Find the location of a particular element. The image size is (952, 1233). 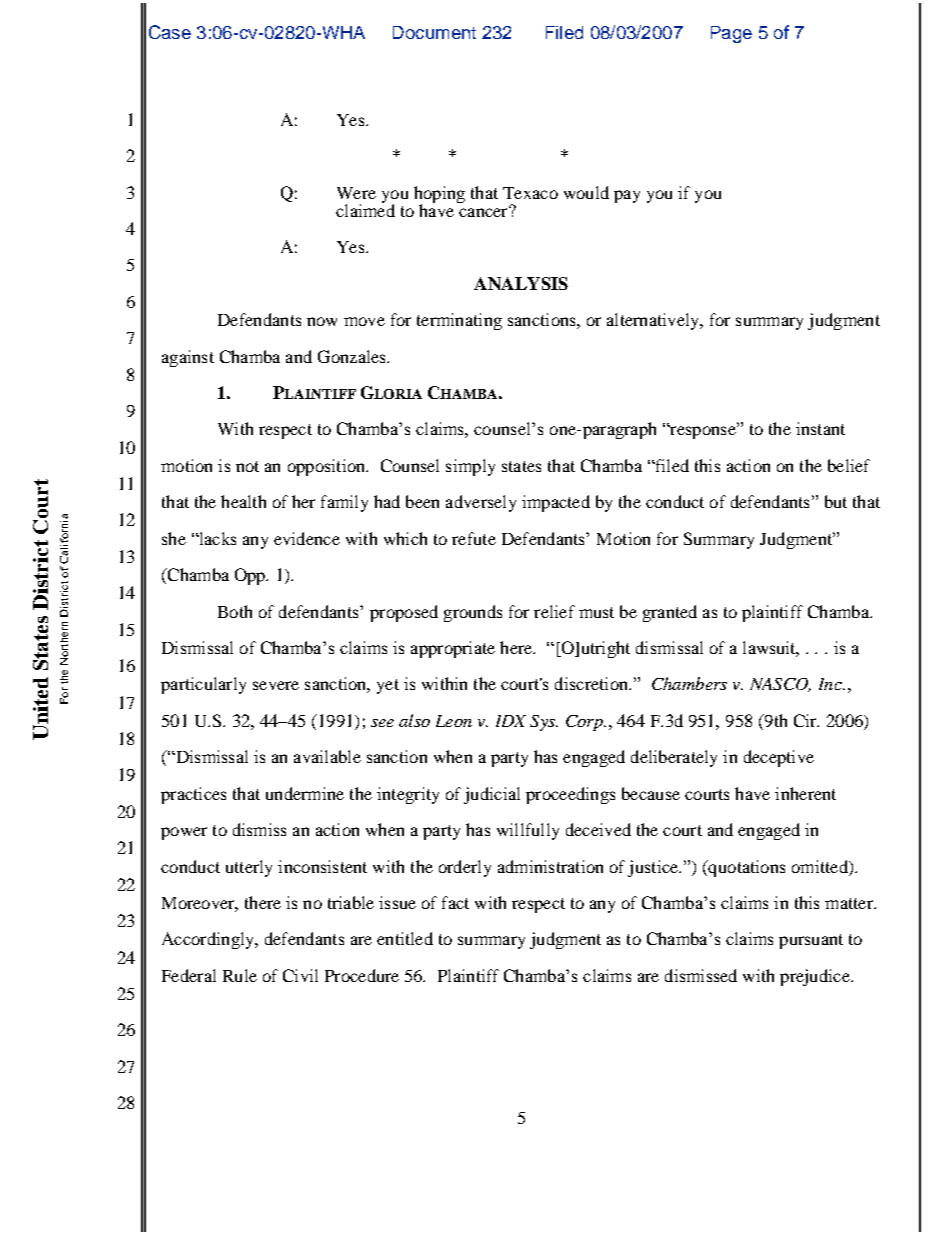

terminating is located at coordinates (459, 321).
